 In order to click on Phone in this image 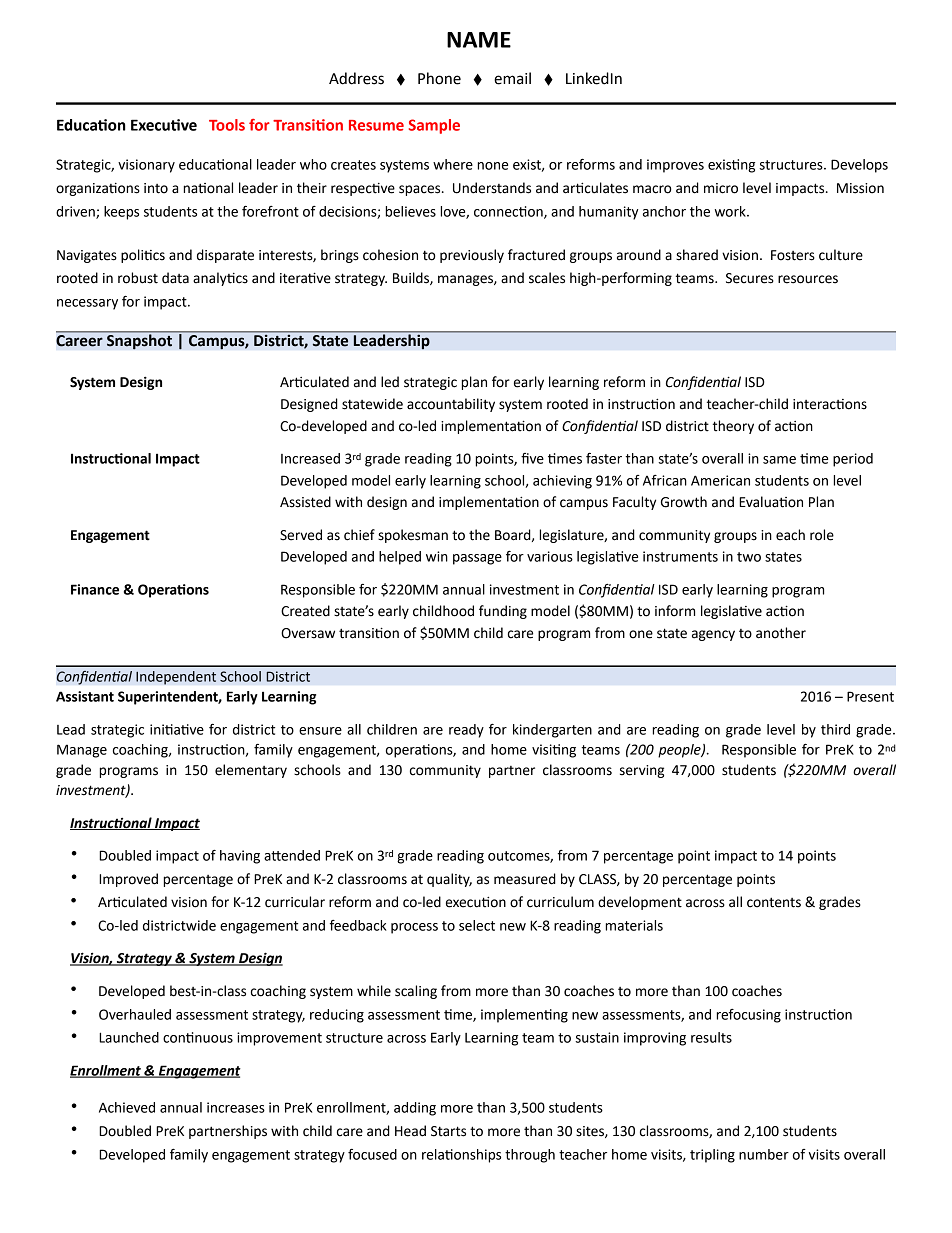, I will do `click(439, 78)`.
